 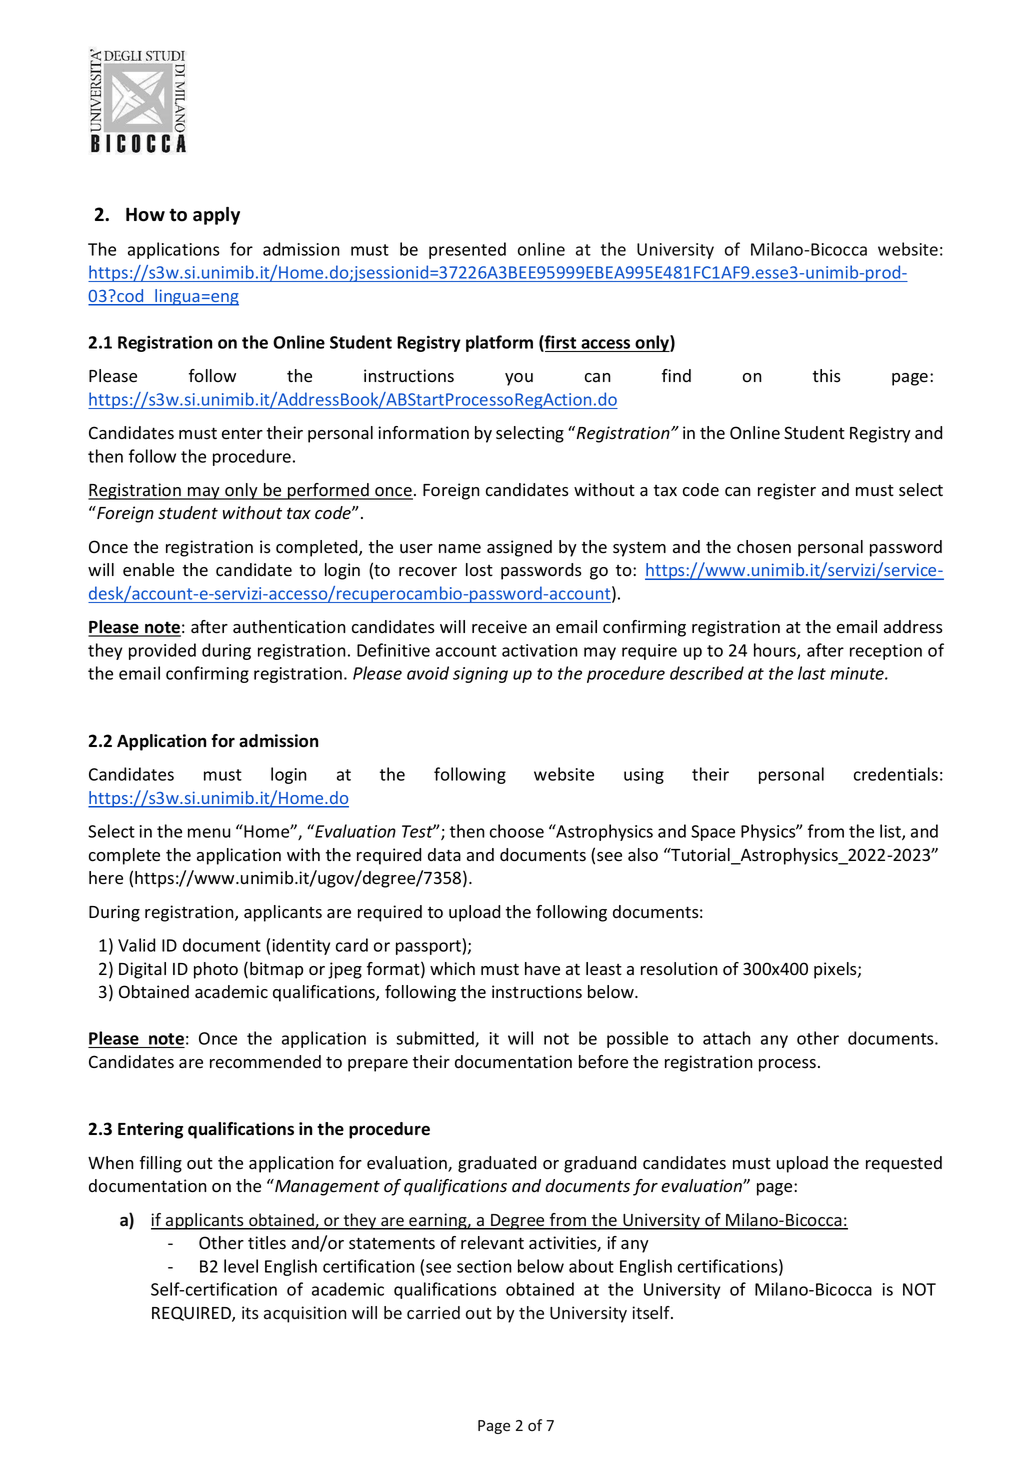 I want to click on menu, so click(x=209, y=833).
